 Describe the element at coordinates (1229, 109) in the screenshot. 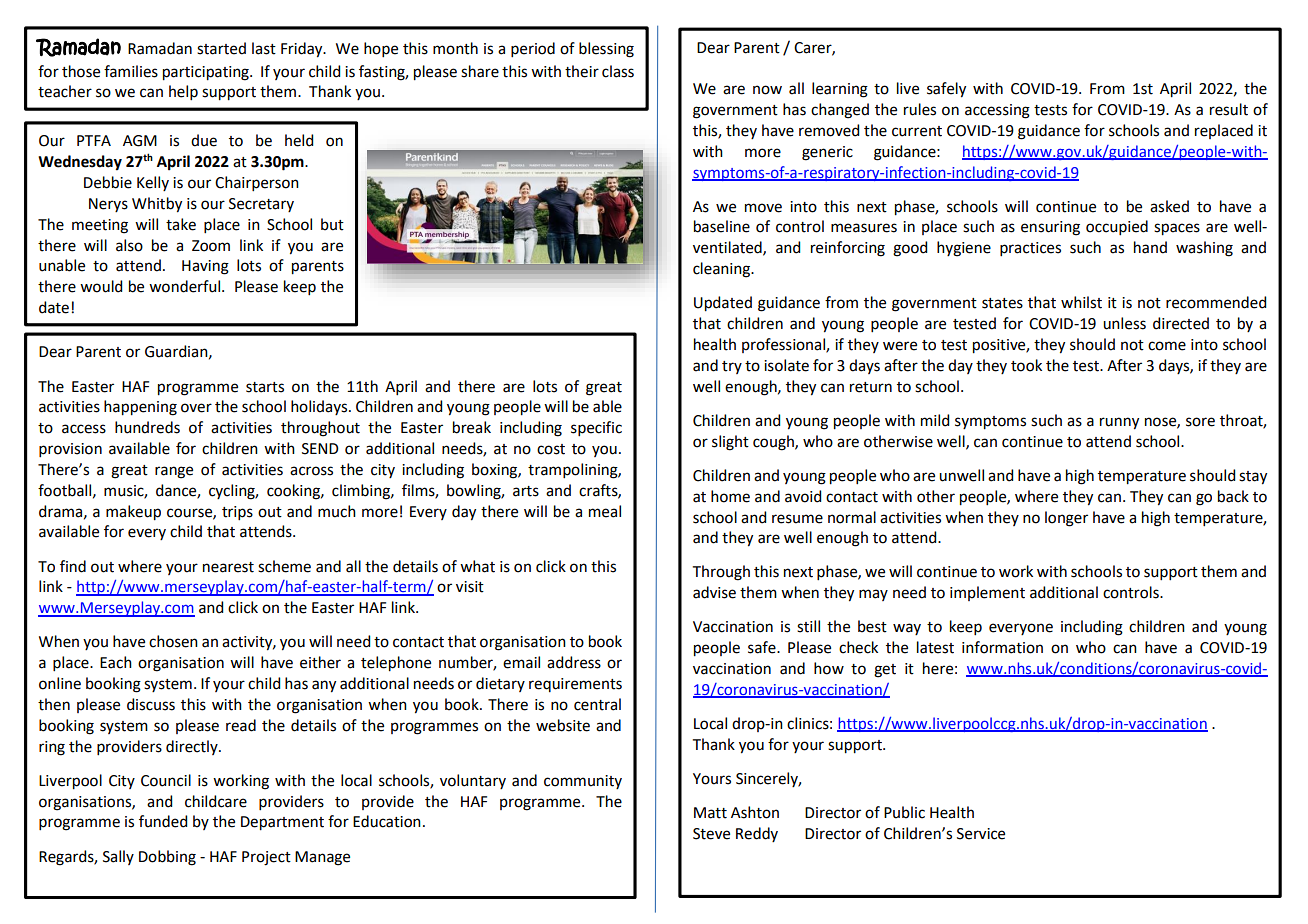

I see `result` at that location.
